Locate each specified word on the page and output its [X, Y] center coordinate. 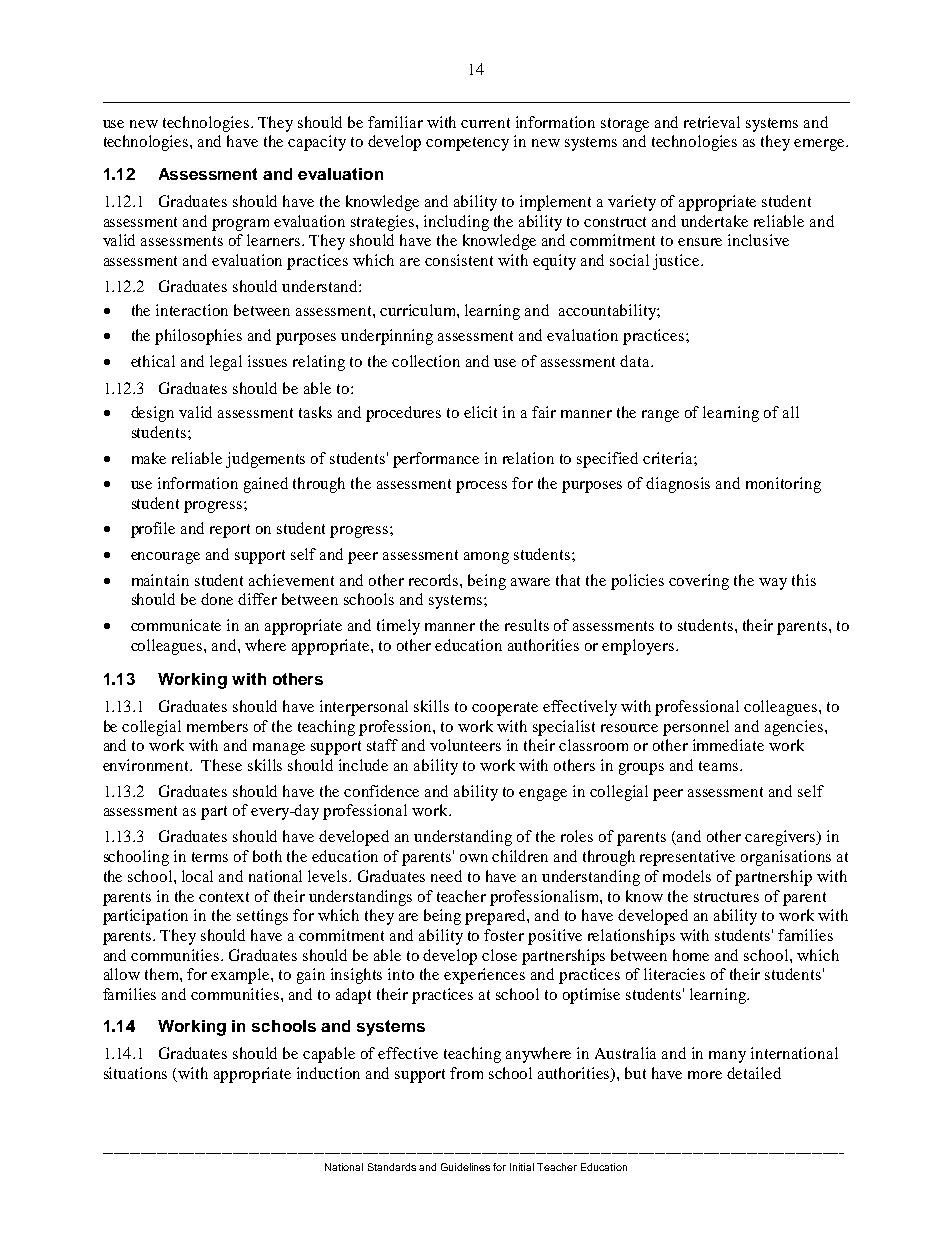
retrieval [712, 122]
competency [467, 144]
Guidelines [465, 1167]
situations [135, 1073]
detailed [754, 1073]
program [240, 225]
